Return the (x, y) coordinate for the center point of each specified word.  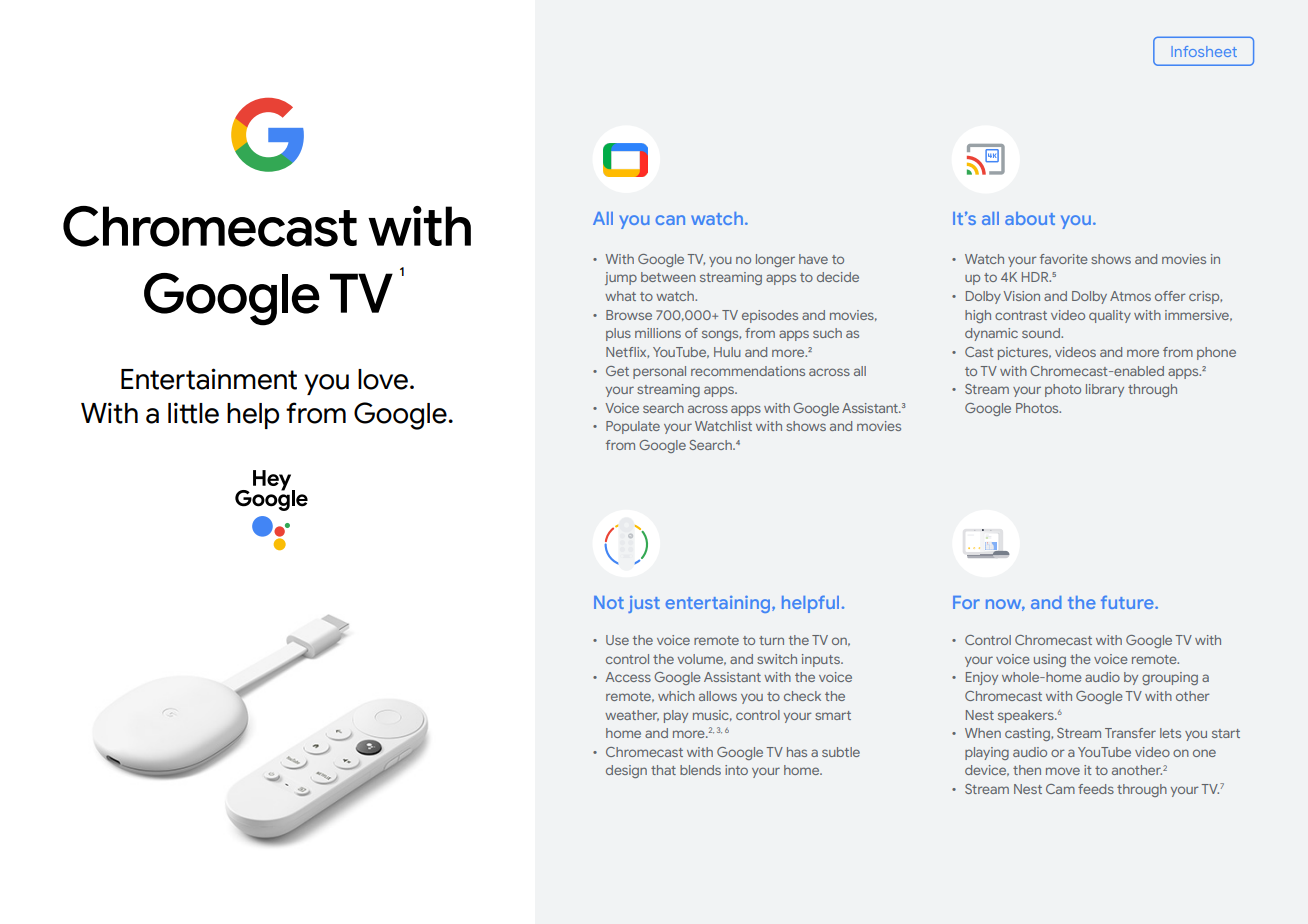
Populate (633, 427)
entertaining (719, 604)
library (1105, 390)
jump (621, 278)
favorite (1064, 259)
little (193, 413)
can (670, 220)
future (1128, 602)
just (644, 604)
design (626, 771)
